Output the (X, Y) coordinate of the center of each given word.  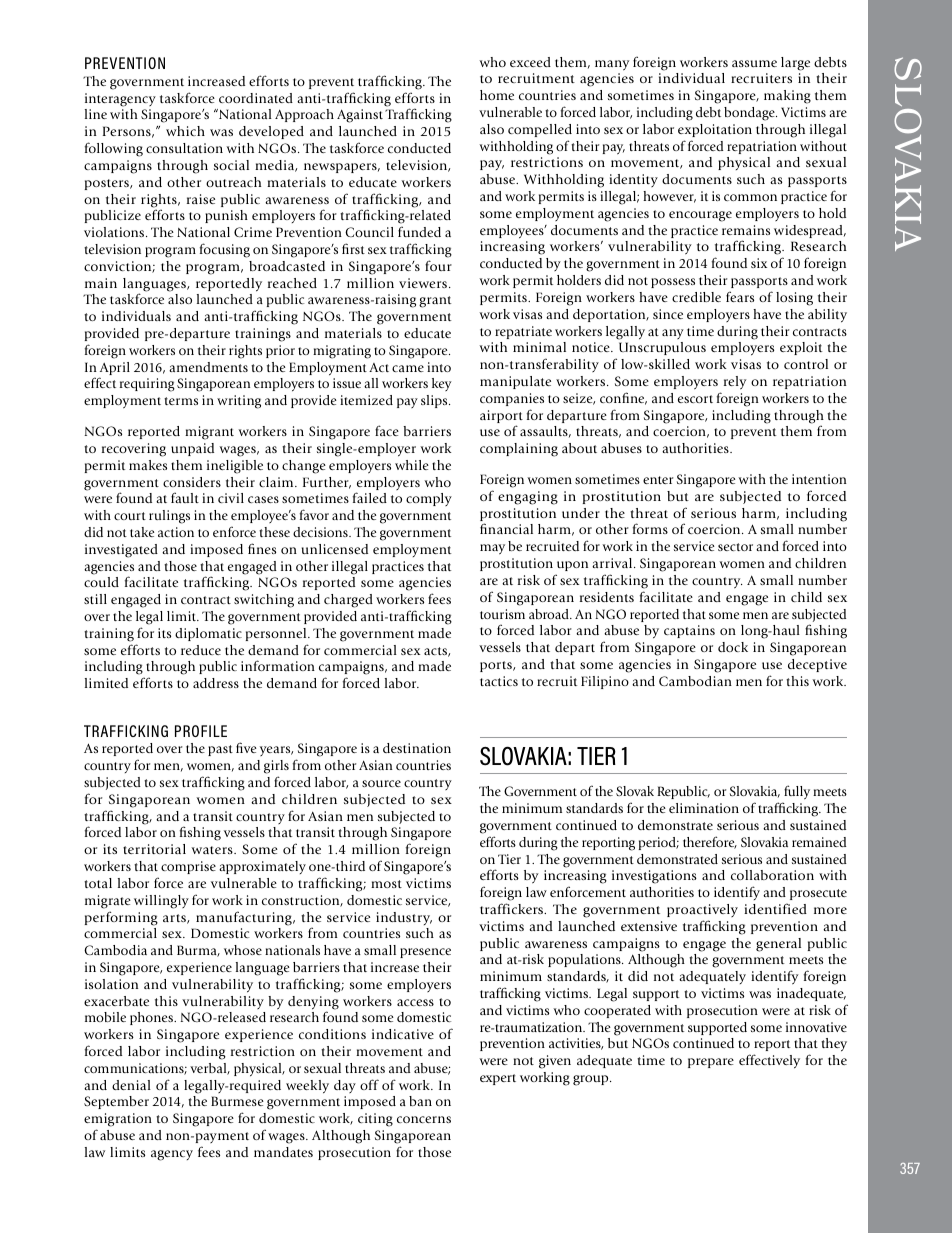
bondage (750, 114)
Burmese (237, 1101)
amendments (208, 367)
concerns (424, 1119)
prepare (711, 1063)
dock (733, 647)
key (442, 384)
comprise (188, 867)
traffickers (513, 908)
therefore (710, 842)
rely (735, 383)
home (497, 95)
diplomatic (208, 634)
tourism (502, 614)
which (185, 131)
